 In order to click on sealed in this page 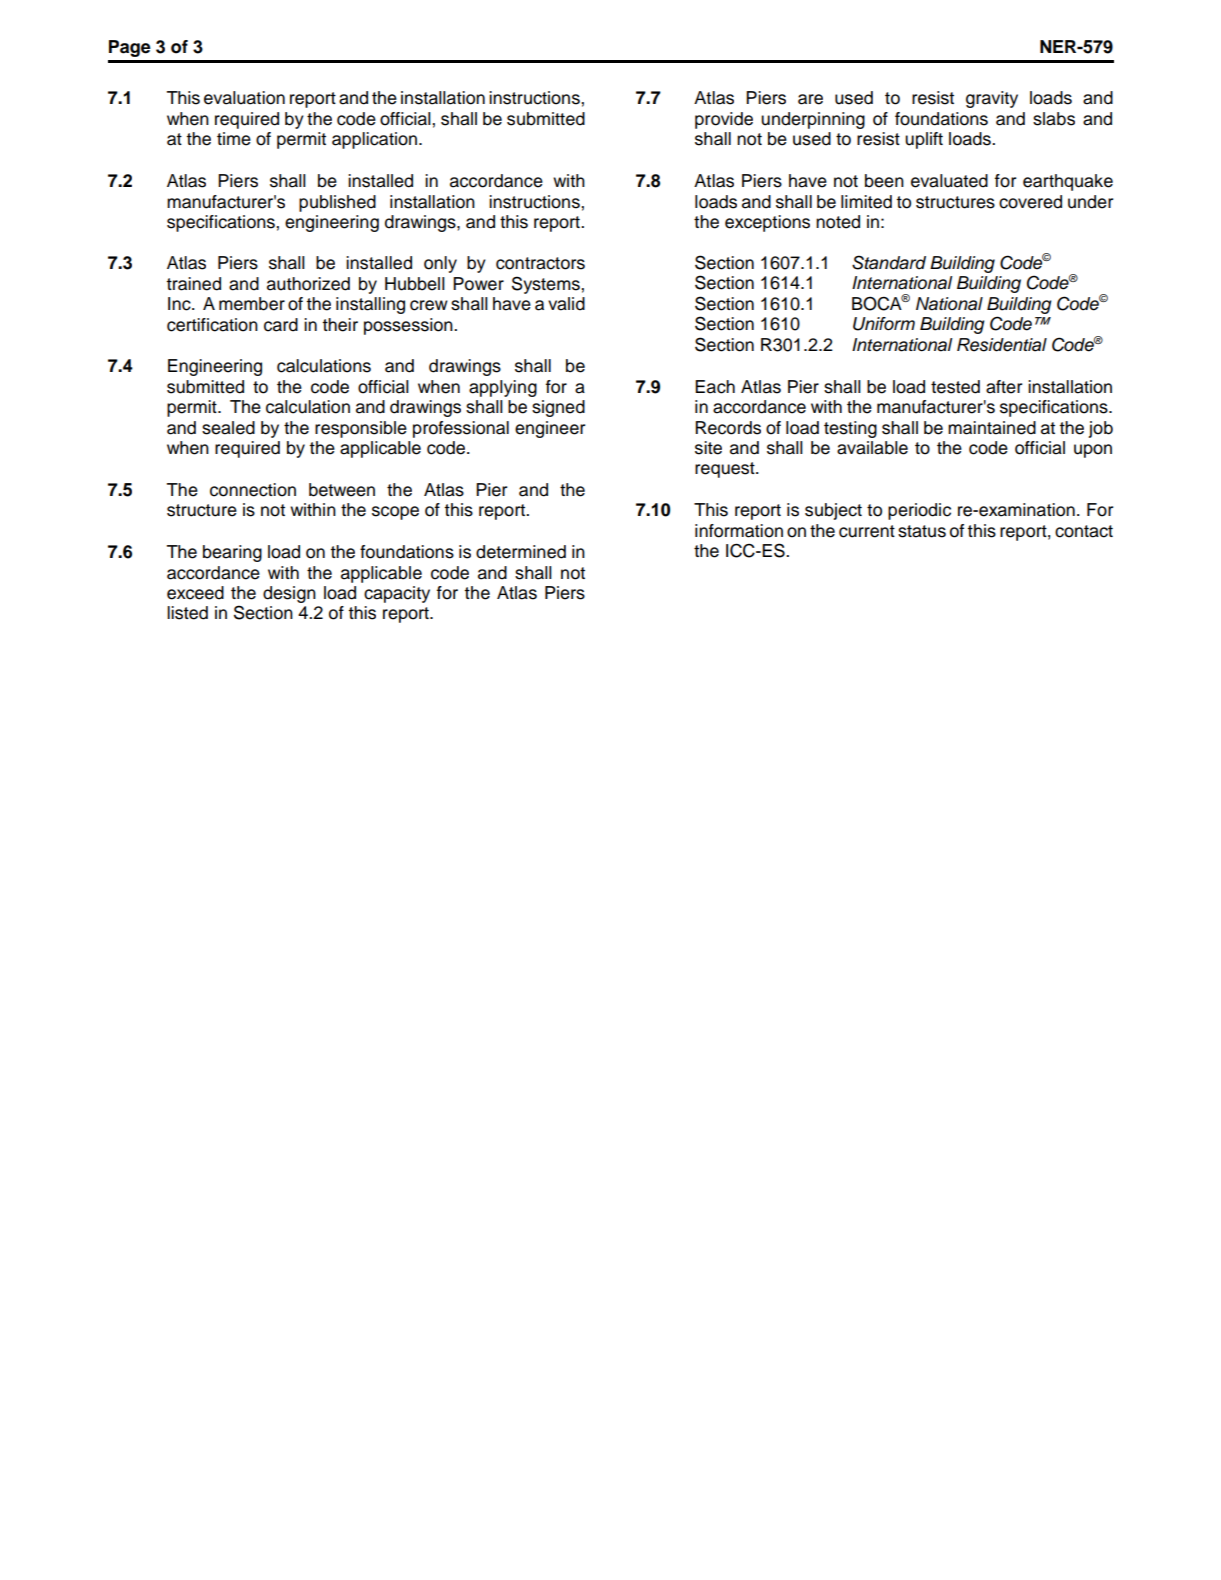, I will do `click(228, 428)`.
